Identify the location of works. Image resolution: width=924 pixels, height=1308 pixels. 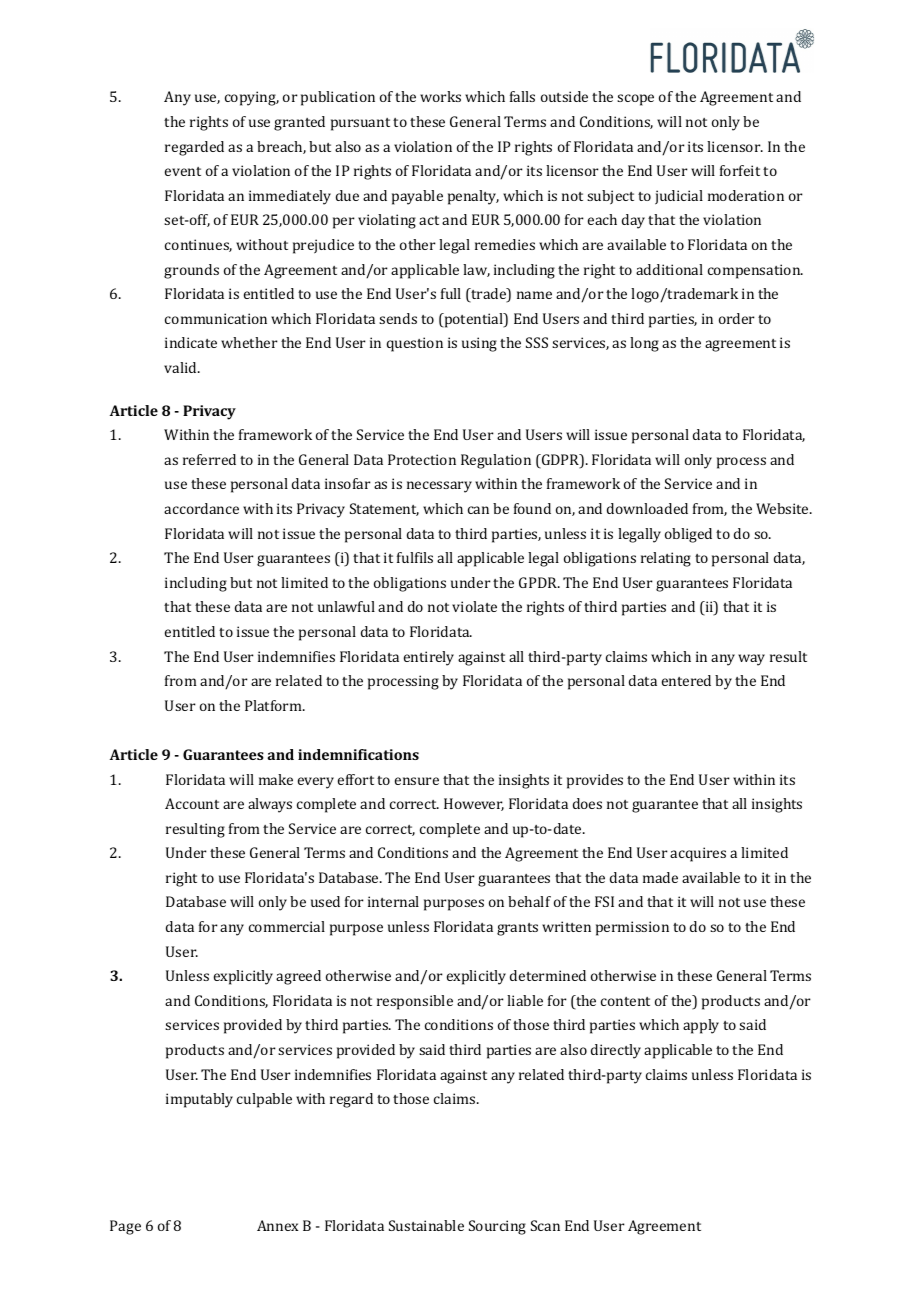
(440, 96).
